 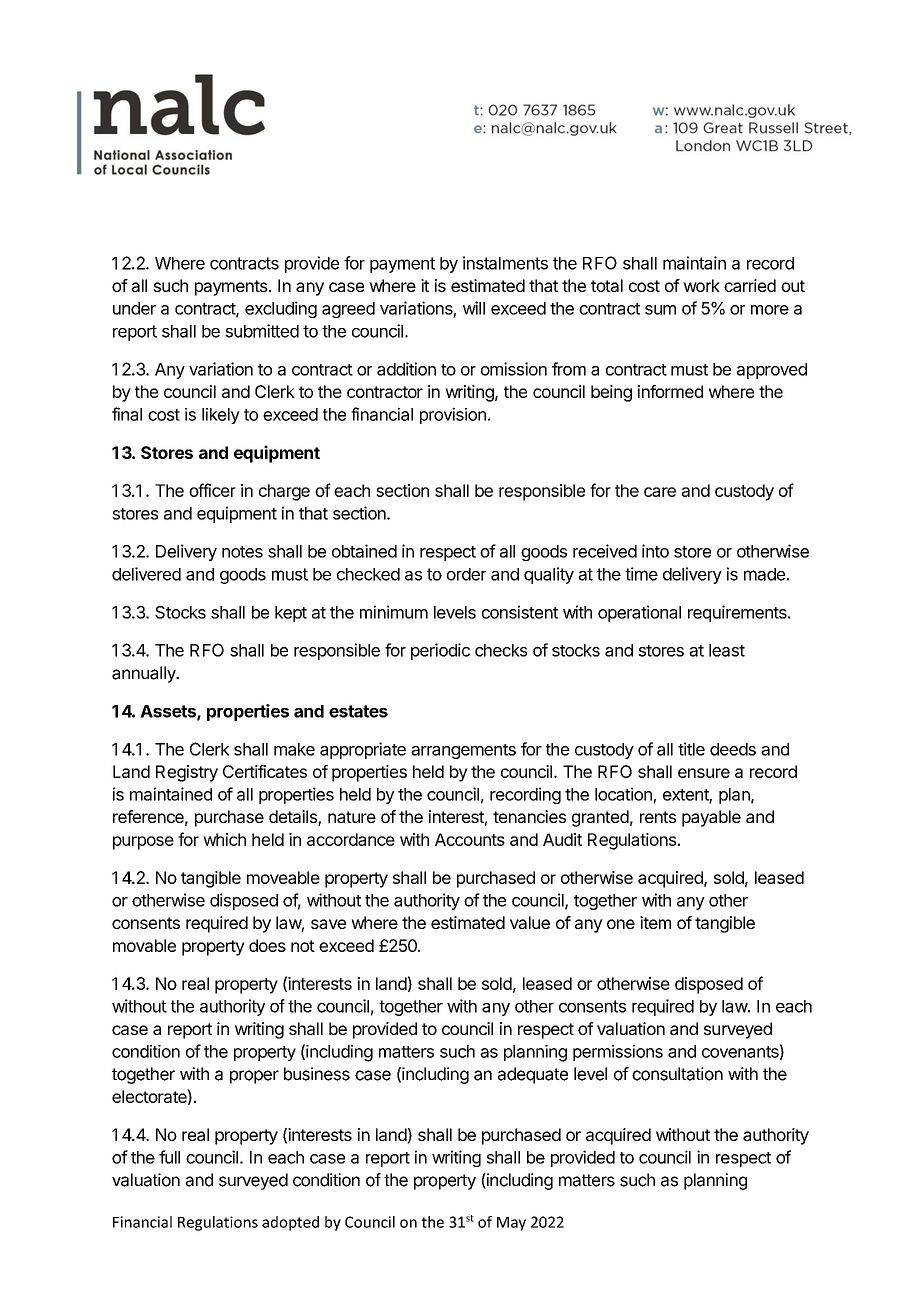 What do you see at coordinates (169, 1157) in the page?
I see `full` at bounding box center [169, 1157].
